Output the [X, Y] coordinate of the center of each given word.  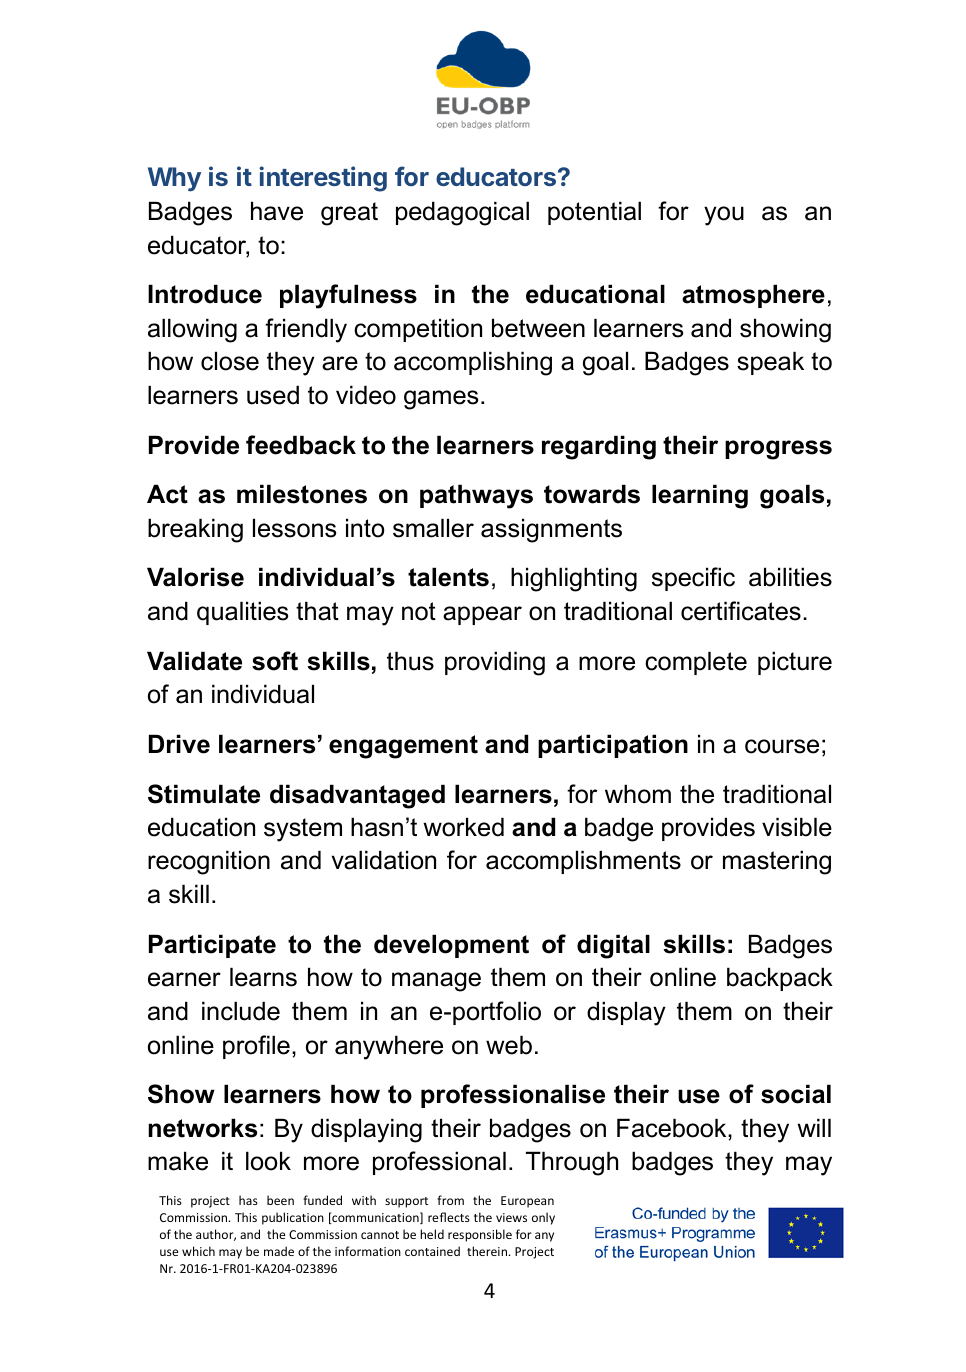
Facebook [673, 1128]
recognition [209, 862]
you [724, 216]
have [277, 211]
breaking [195, 530]
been [280, 1200]
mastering [777, 862]
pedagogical [462, 213]
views [511, 1217]
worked [463, 827]
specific [693, 579]
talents [448, 577]
